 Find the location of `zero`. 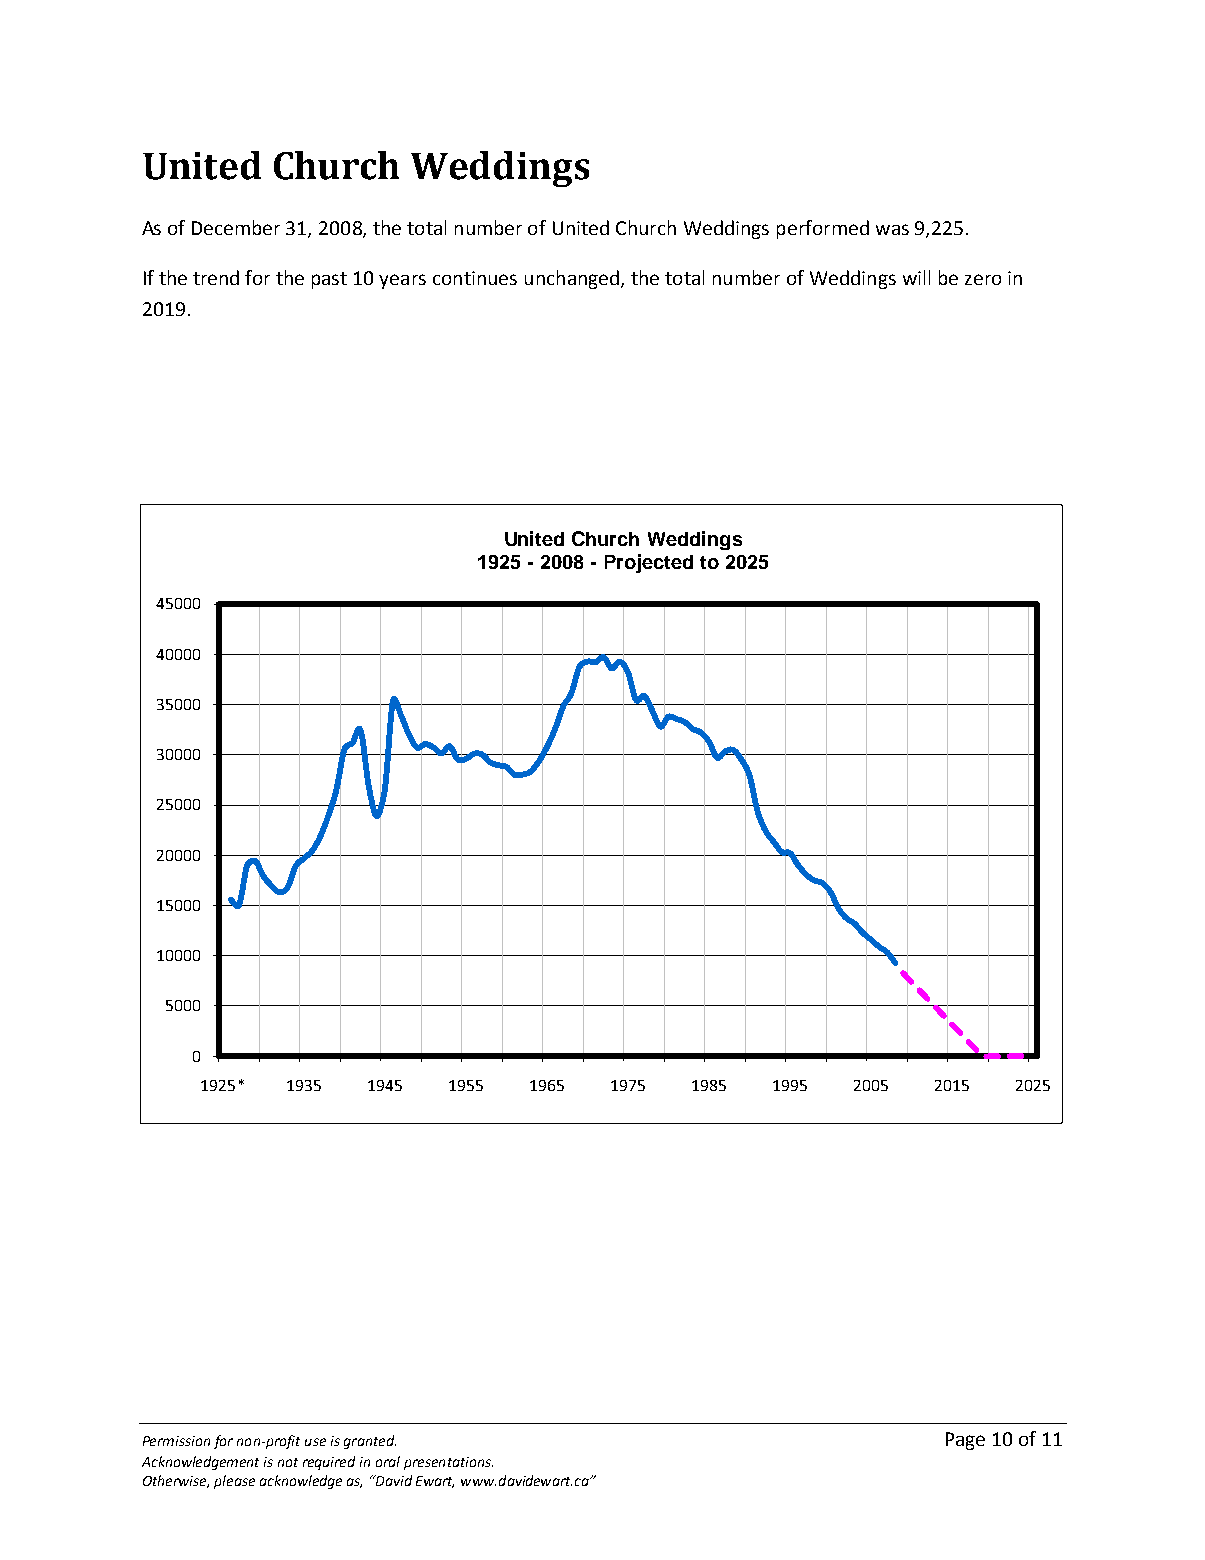

zero is located at coordinates (983, 279).
